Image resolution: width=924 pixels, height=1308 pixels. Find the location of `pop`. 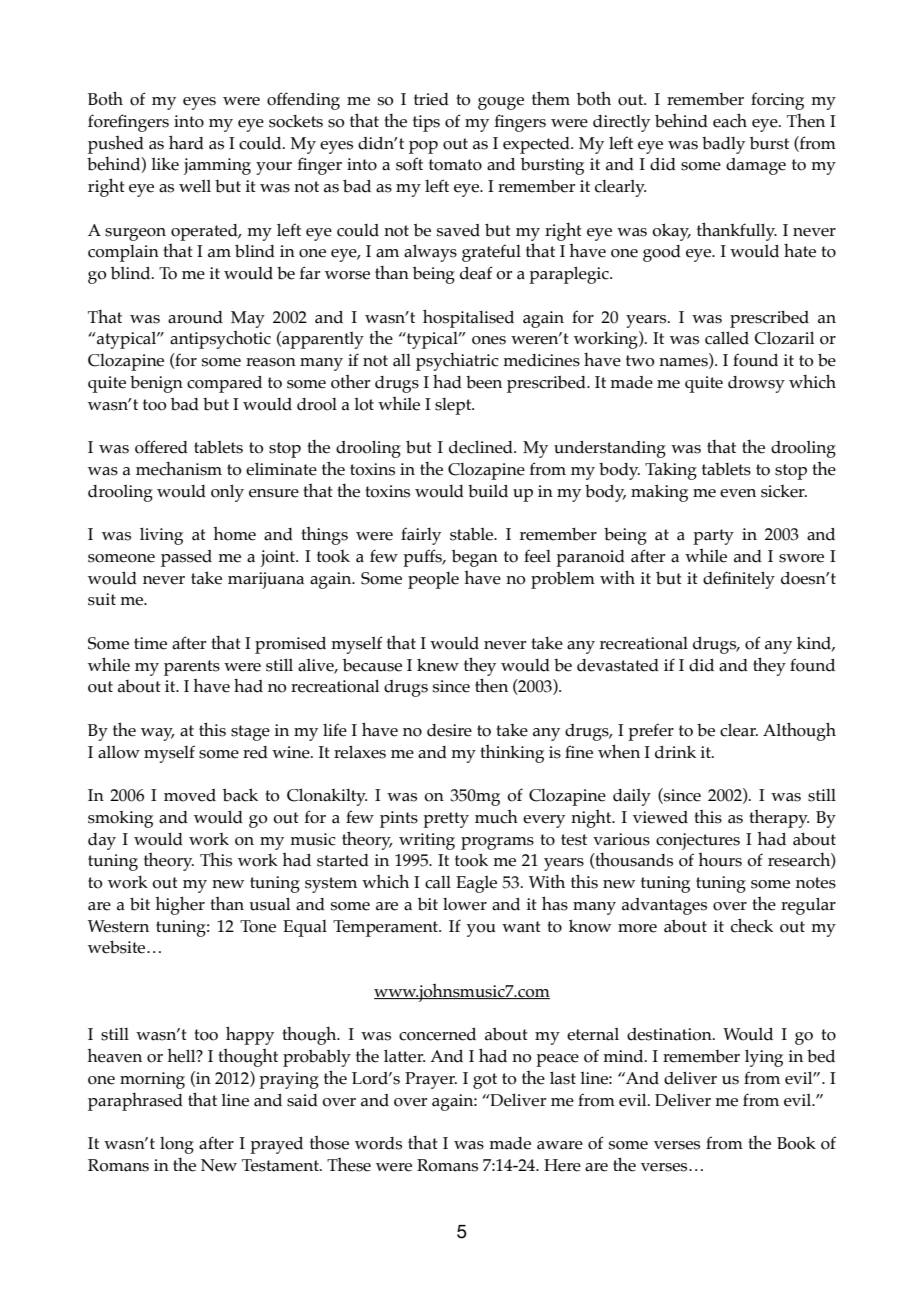

pop is located at coordinates (423, 147).
